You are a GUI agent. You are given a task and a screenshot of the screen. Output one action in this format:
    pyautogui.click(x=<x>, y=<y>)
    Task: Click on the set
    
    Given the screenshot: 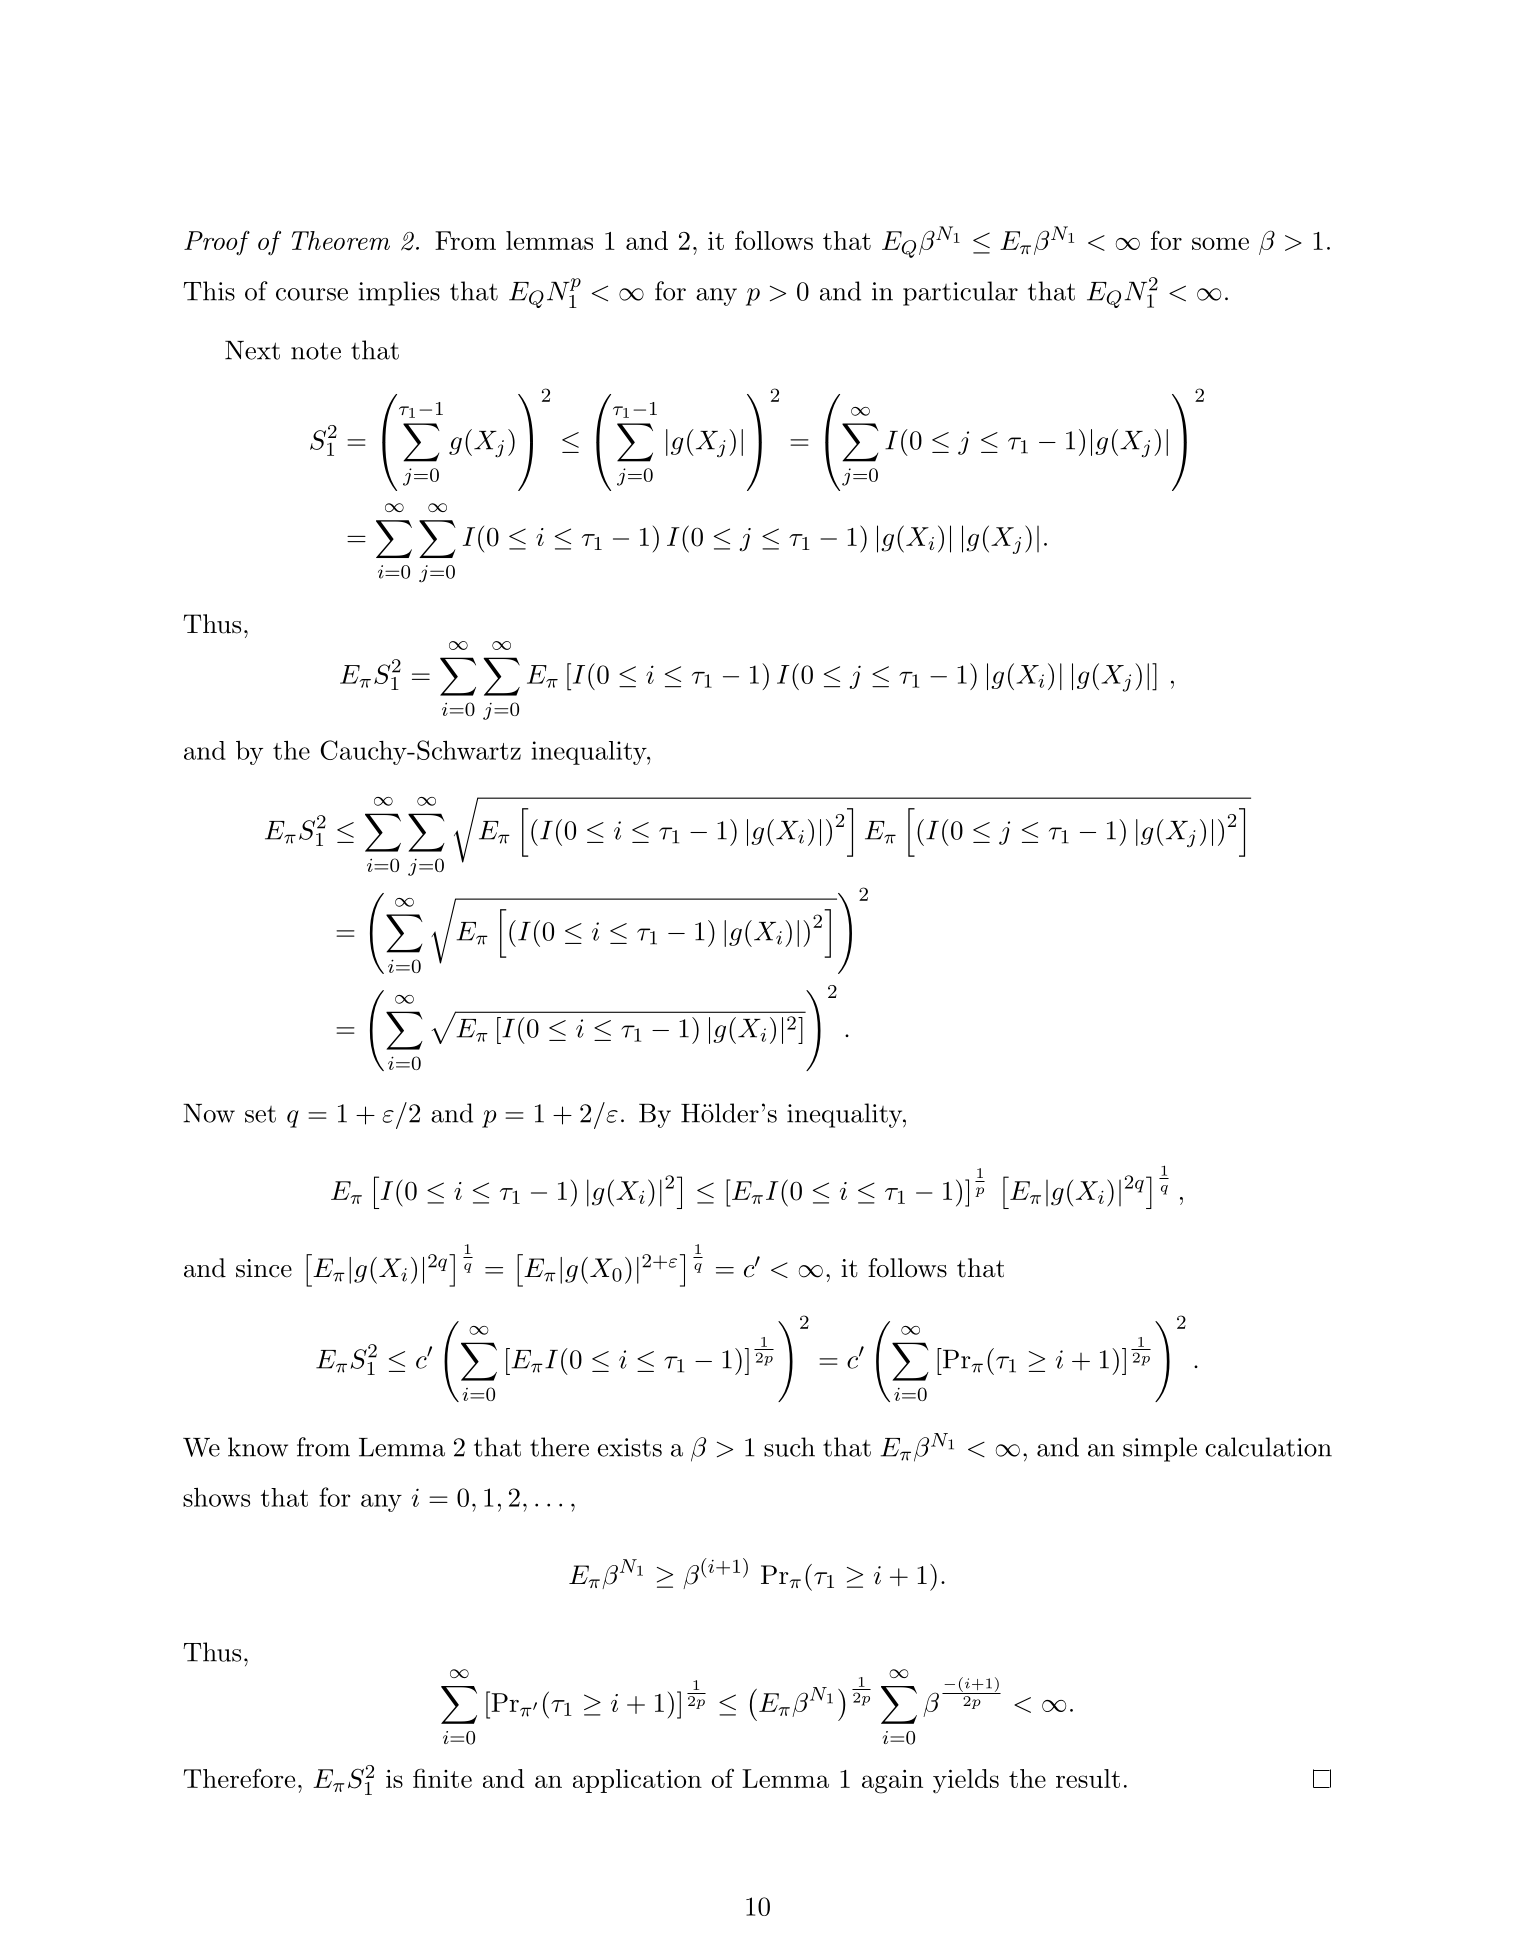 What is the action you would take?
    pyautogui.click(x=260, y=1114)
